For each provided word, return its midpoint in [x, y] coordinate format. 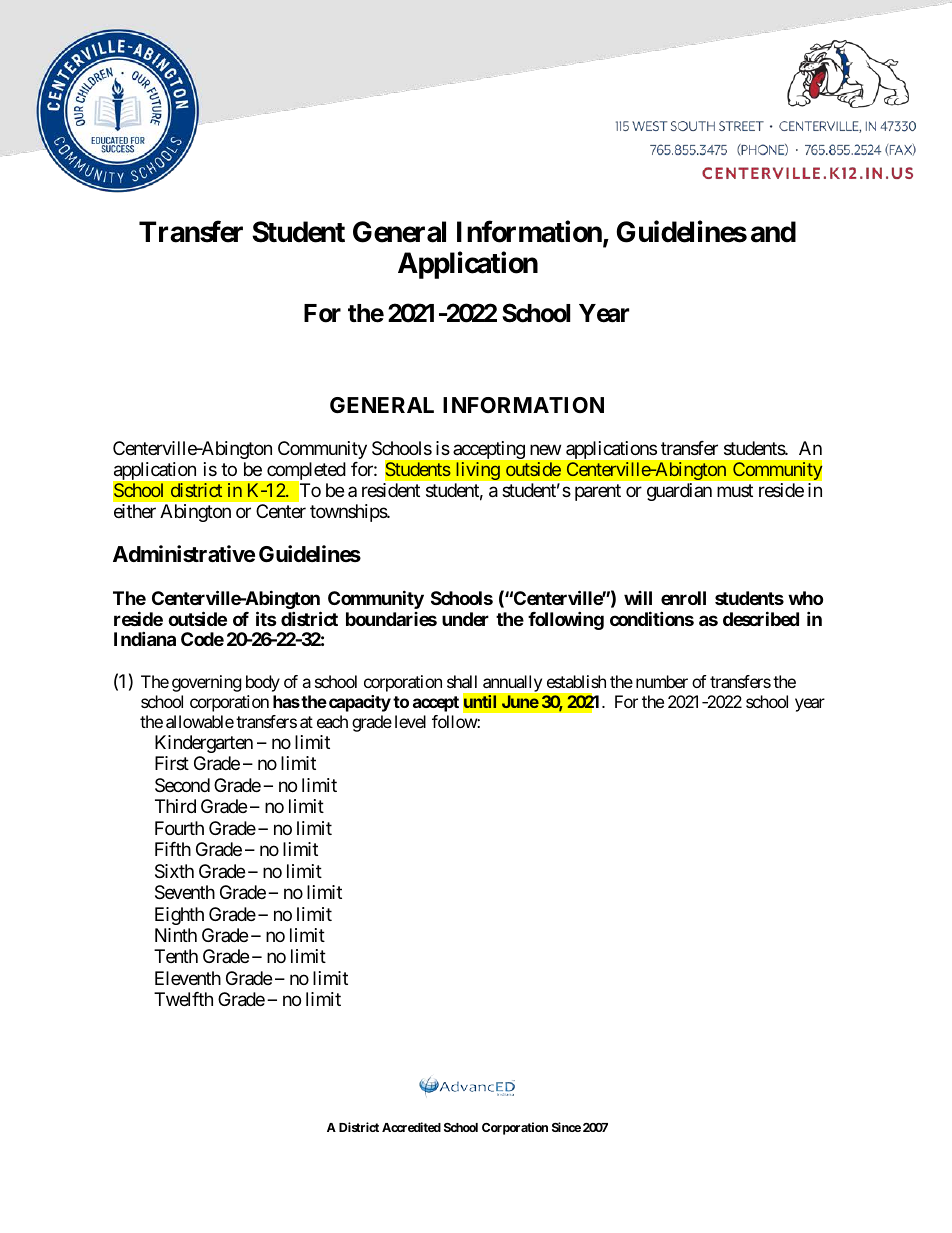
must [735, 490]
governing [207, 683]
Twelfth [183, 999]
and [773, 232]
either [135, 511]
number [662, 681]
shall [462, 681]
